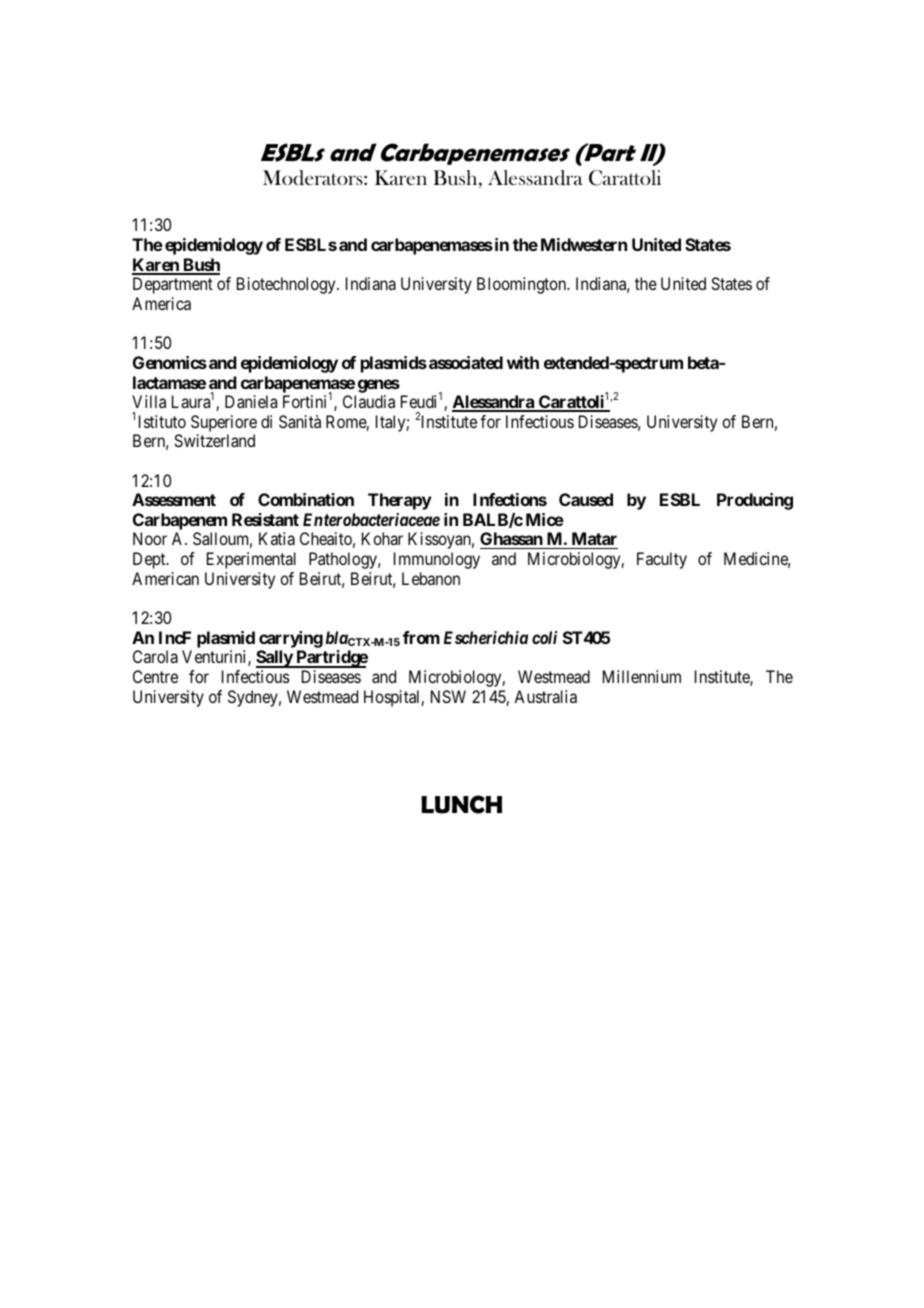 The image size is (924, 1308). I want to click on Faculty, so click(662, 560).
